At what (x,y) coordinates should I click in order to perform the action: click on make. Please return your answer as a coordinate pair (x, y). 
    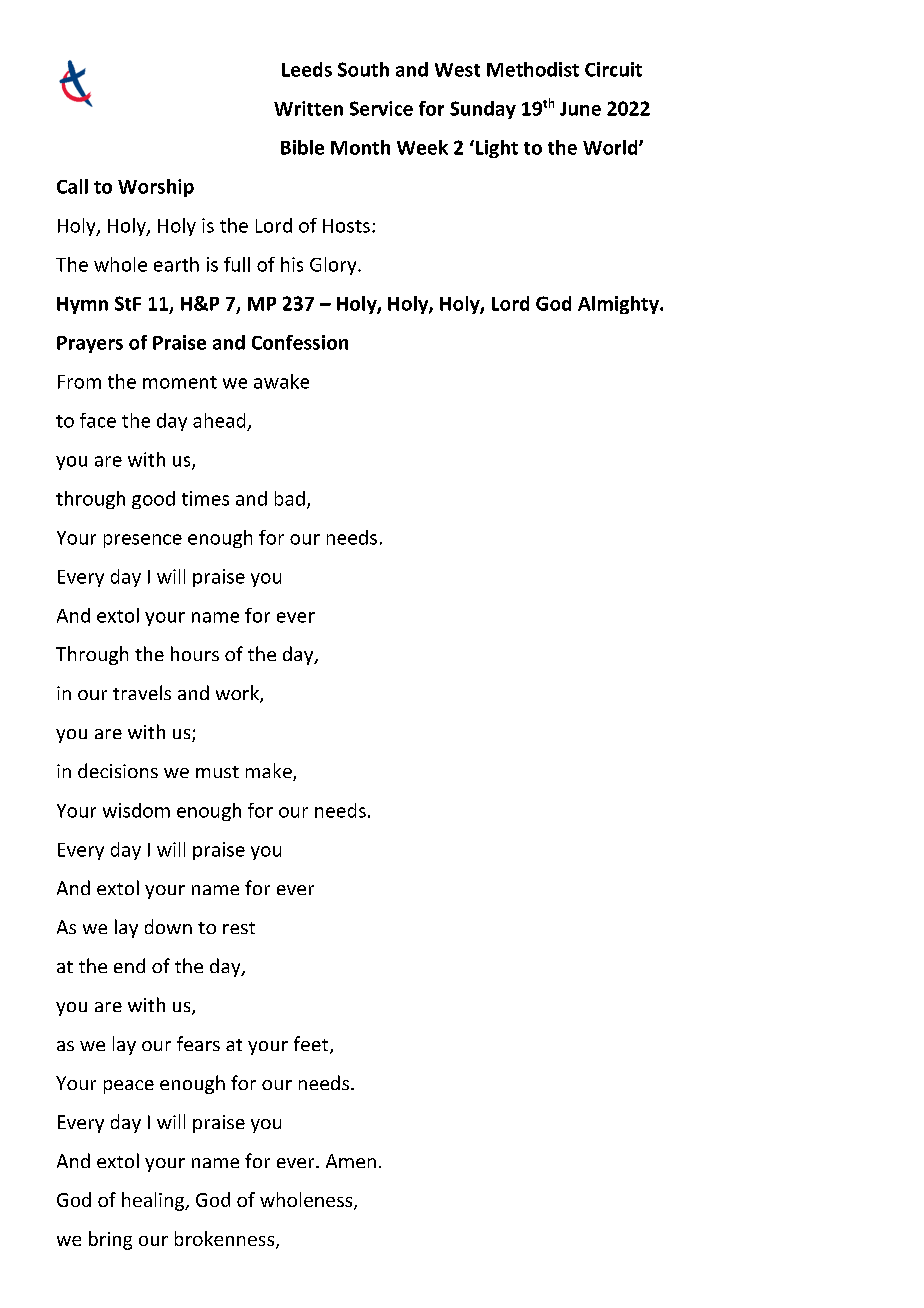
    Looking at the image, I should click on (270, 772).
